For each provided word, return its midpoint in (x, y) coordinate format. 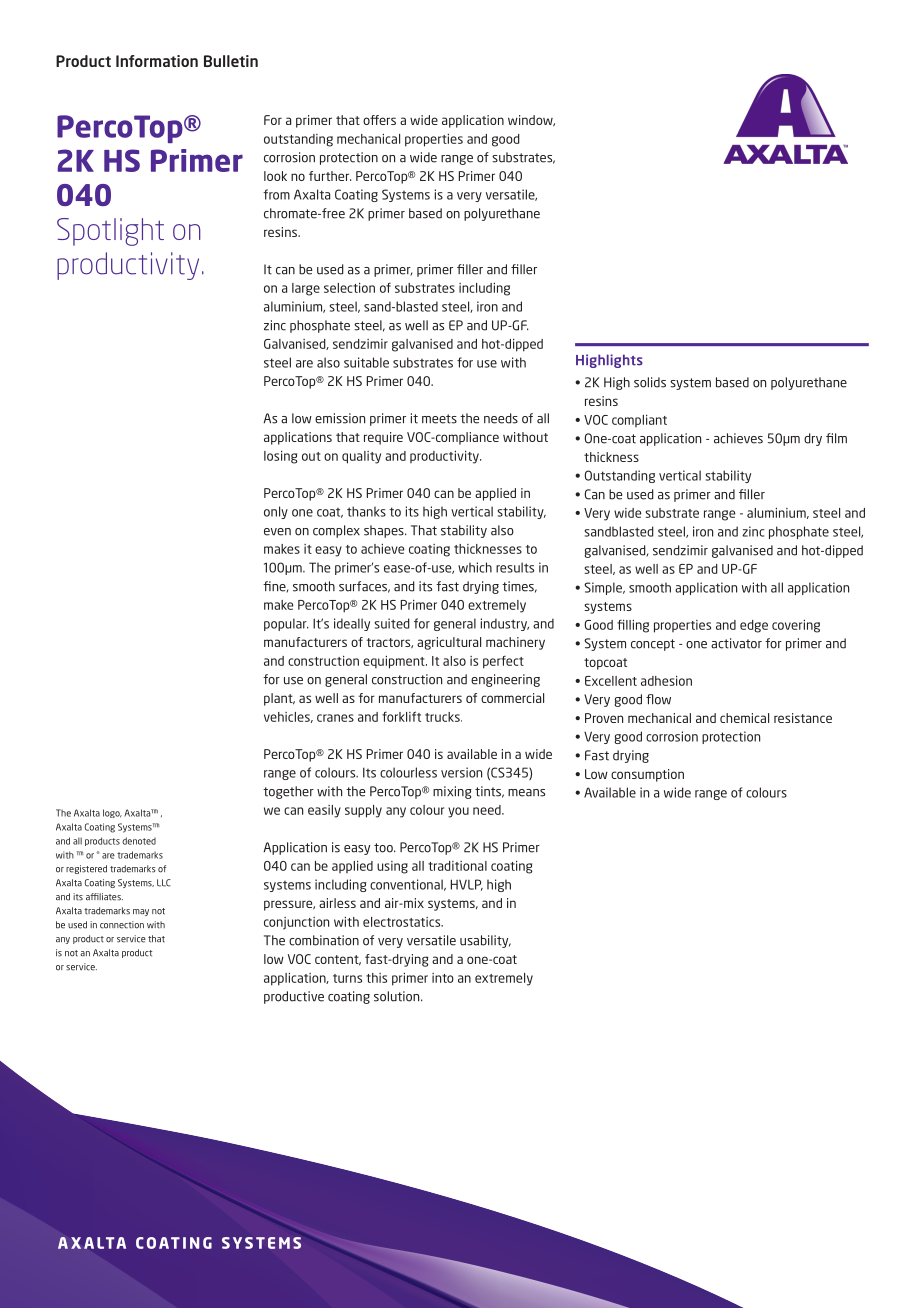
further (330, 176)
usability (485, 941)
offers (379, 120)
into (443, 978)
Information (157, 61)
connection (122, 925)
